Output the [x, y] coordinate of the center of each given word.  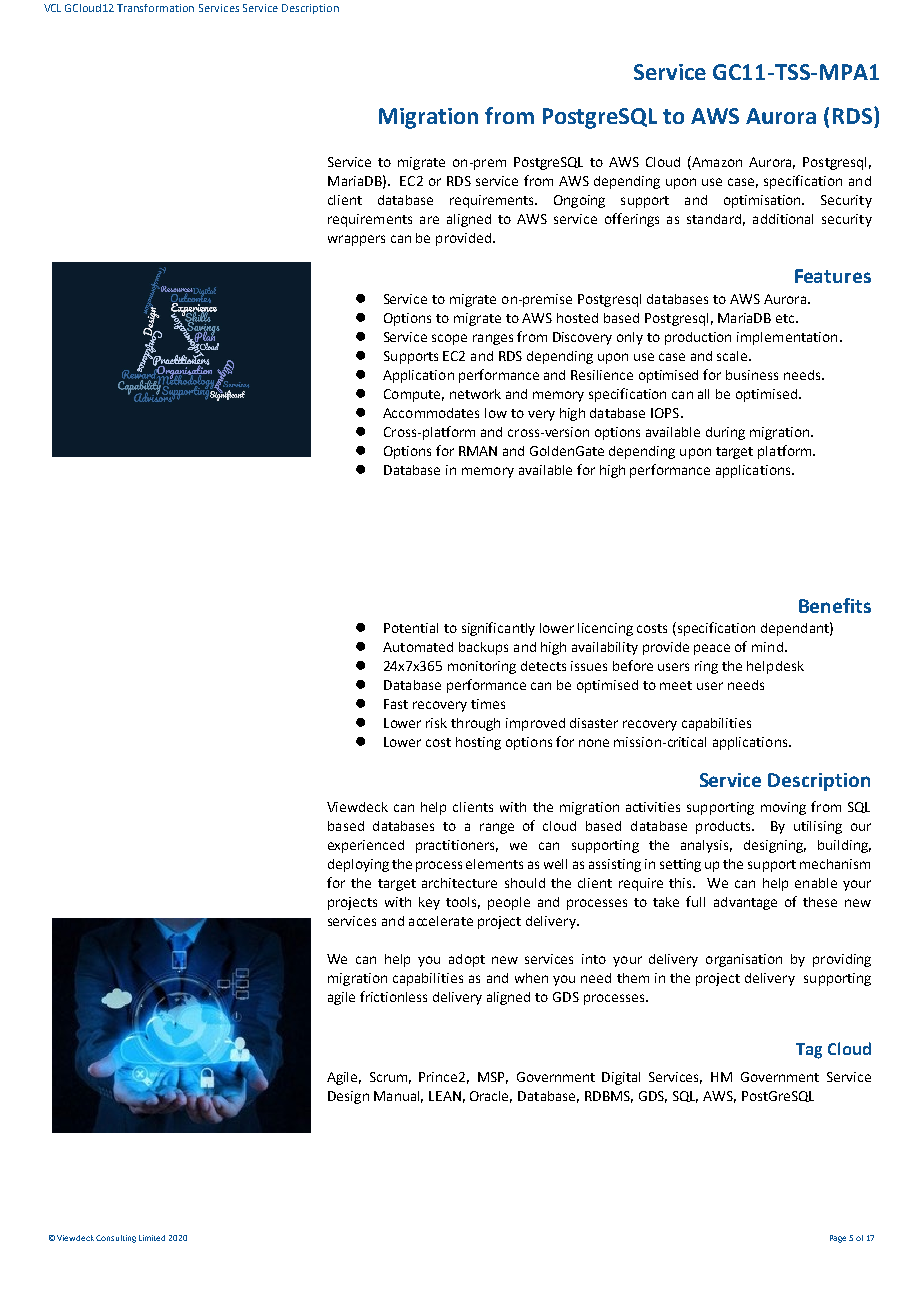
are [429, 220]
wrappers [356, 240]
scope [449, 339]
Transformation [155, 8]
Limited [152, 1238]
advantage [745, 903]
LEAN [445, 1096]
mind [767, 647]
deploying [358, 865]
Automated [418, 647]
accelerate [441, 921]
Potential [411, 628]
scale [733, 356]
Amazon [716, 161]
